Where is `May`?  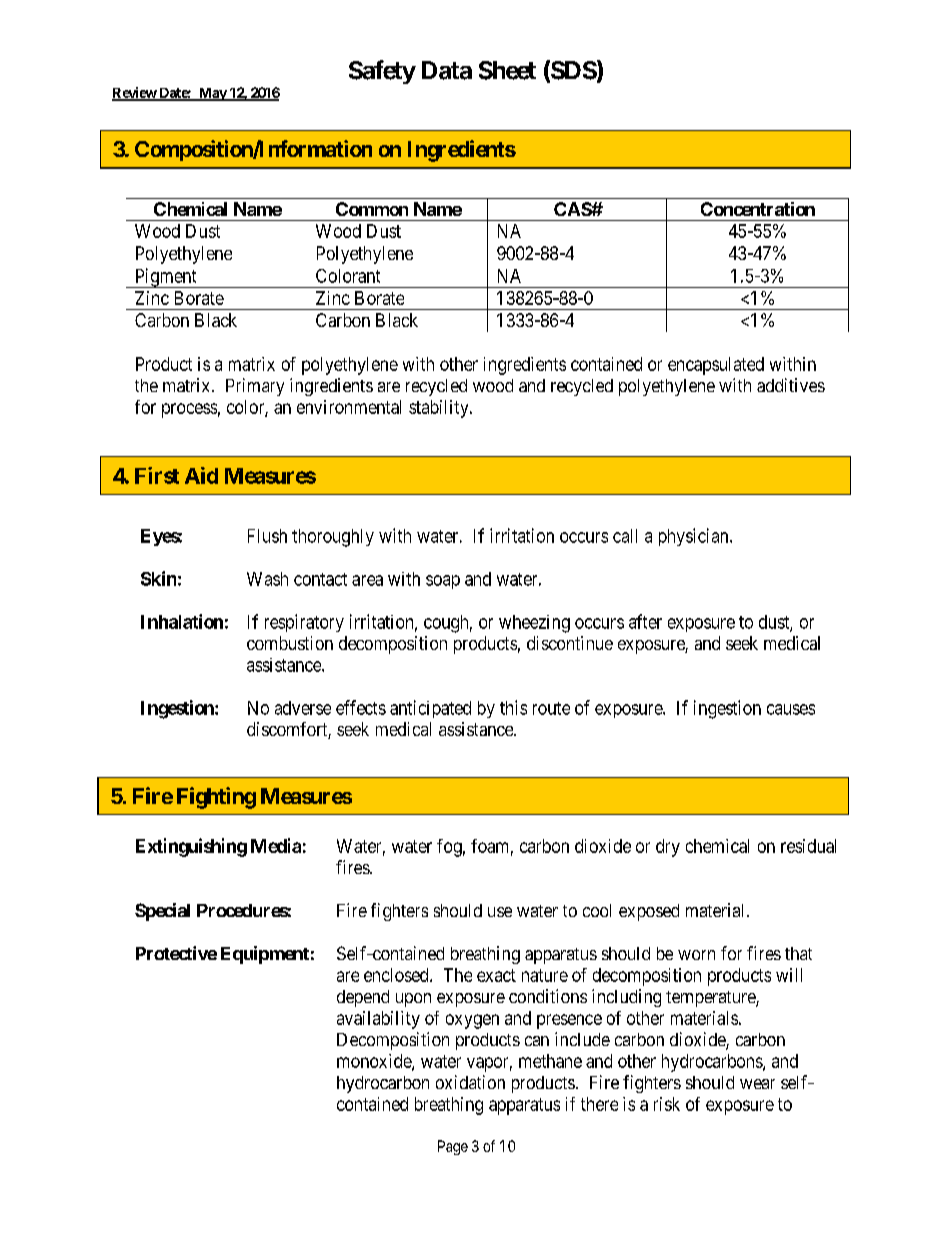 May is located at coordinates (212, 94).
